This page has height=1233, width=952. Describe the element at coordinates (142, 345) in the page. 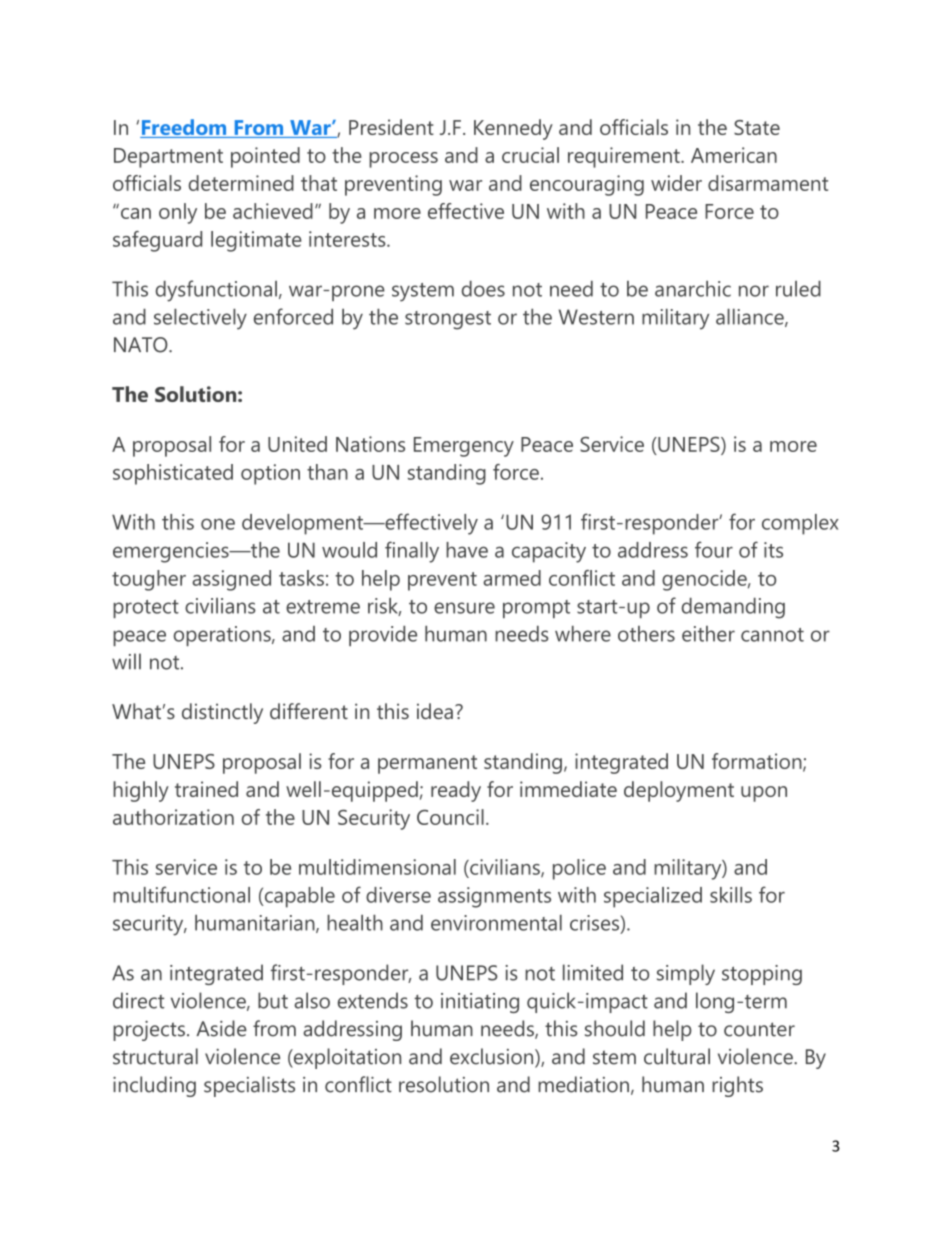

I see `NATO` at that location.
